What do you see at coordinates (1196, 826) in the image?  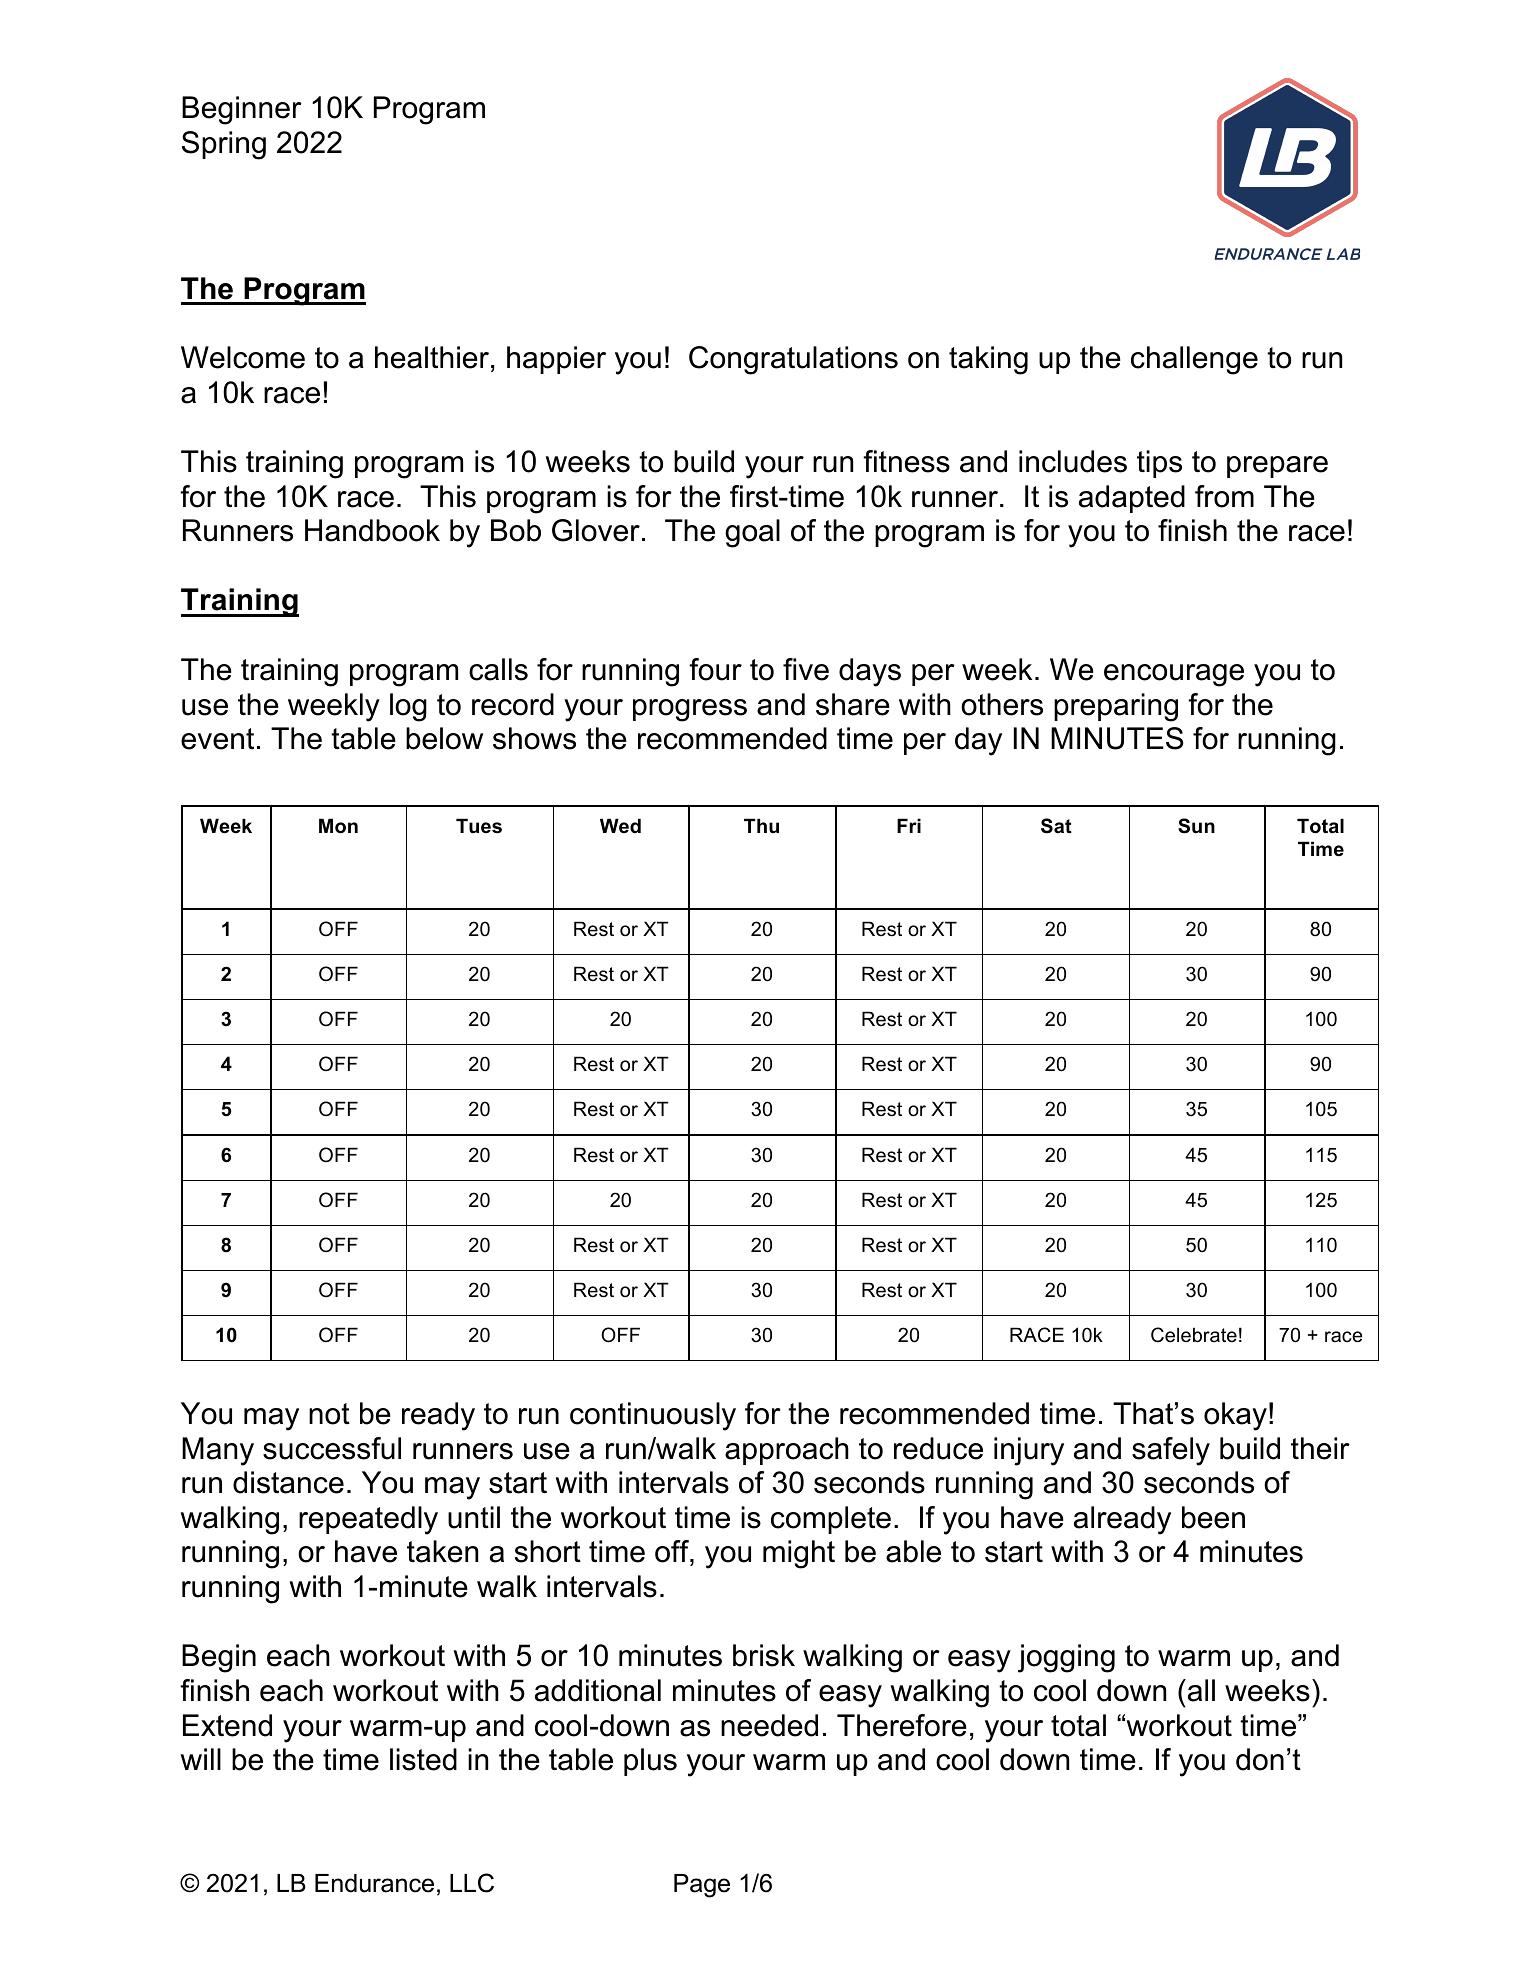 I see `Sun` at bounding box center [1196, 826].
